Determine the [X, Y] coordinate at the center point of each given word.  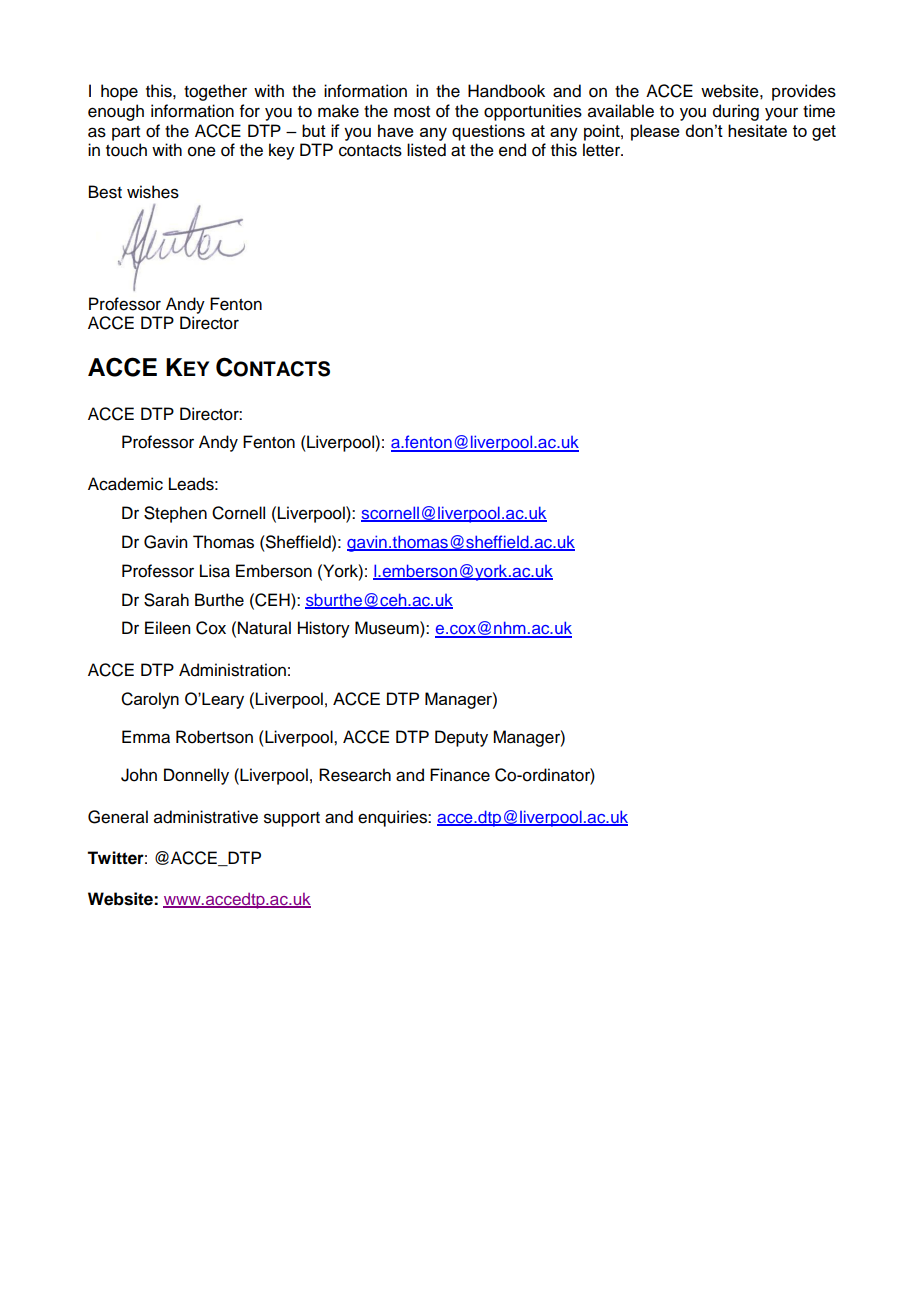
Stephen [175, 514]
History [324, 629]
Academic [125, 484]
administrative [206, 817]
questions [488, 132]
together [215, 92]
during [736, 112]
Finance [460, 775]
